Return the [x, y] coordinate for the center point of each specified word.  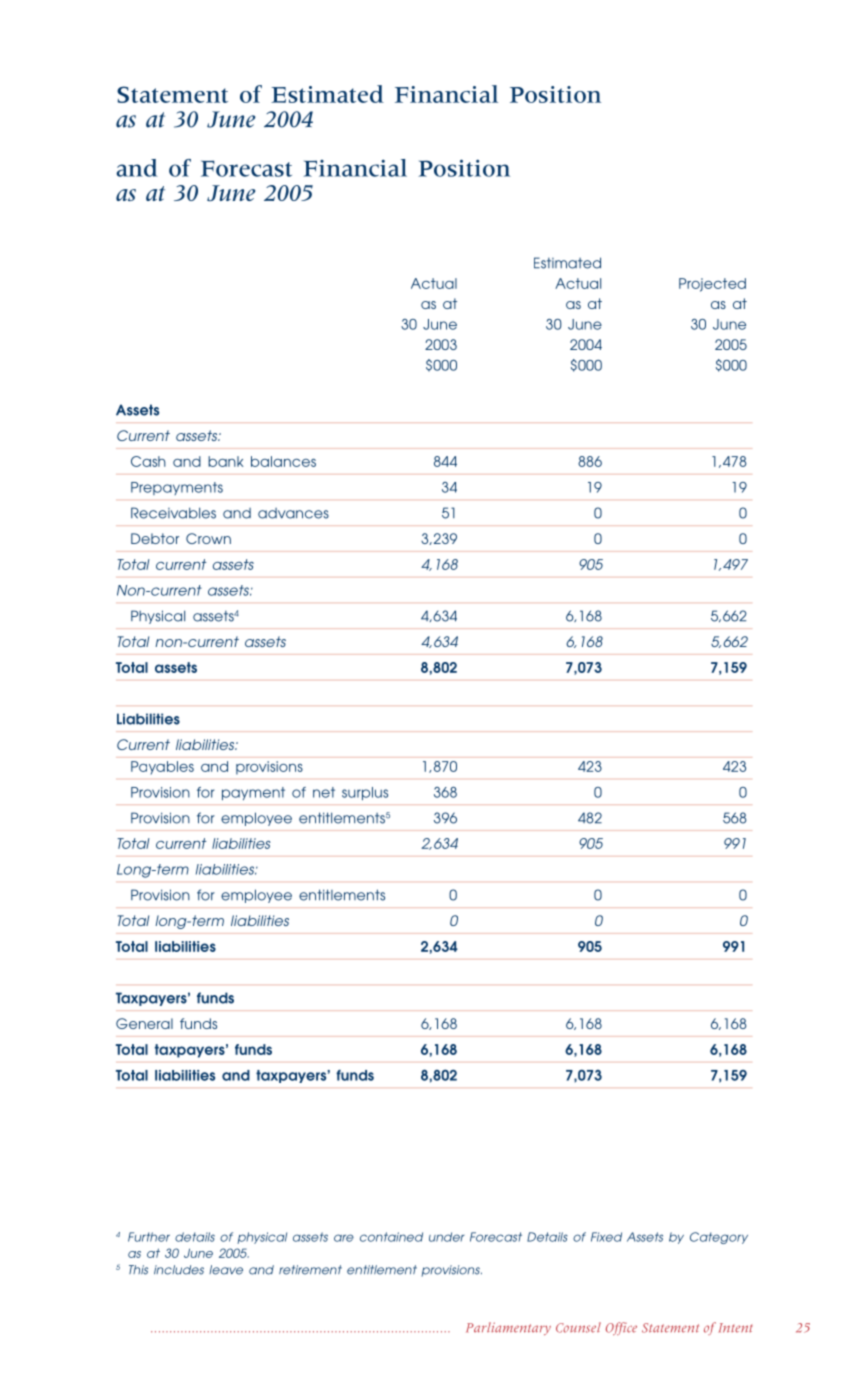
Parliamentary [508, 1328]
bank [225, 461]
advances [293, 513]
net [324, 792]
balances [283, 461]
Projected [712, 285]
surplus [365, 793]
